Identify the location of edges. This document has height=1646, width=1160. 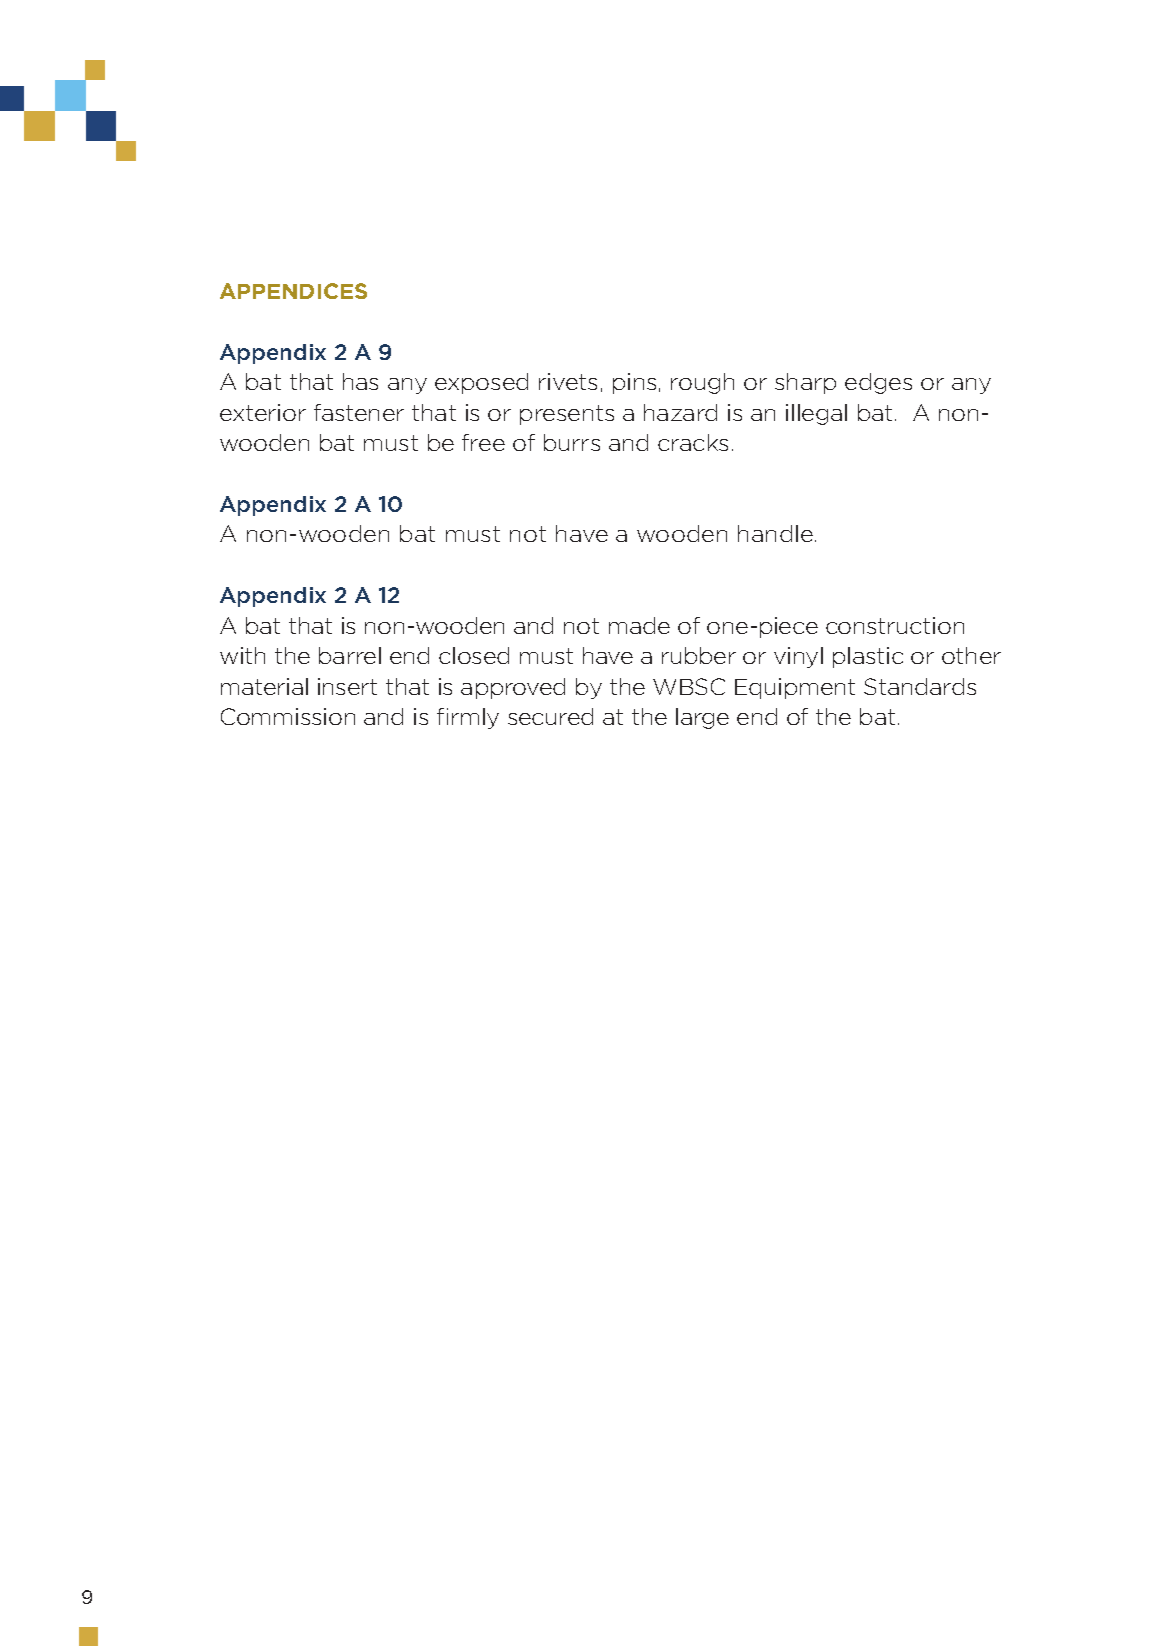
(878, 383).
